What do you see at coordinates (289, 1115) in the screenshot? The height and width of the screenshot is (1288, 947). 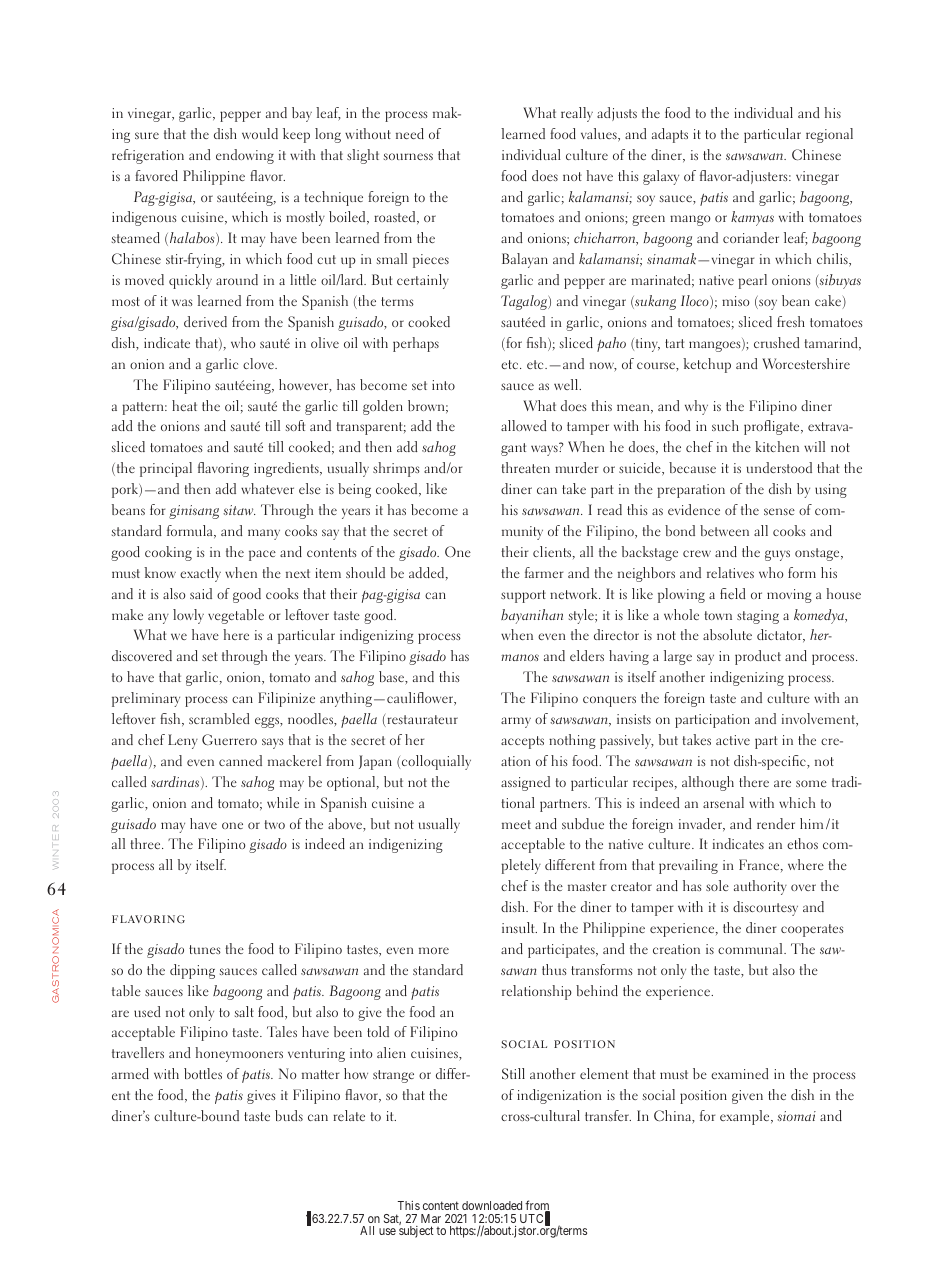 I see `buds` at bounding box center [289, 1115].
